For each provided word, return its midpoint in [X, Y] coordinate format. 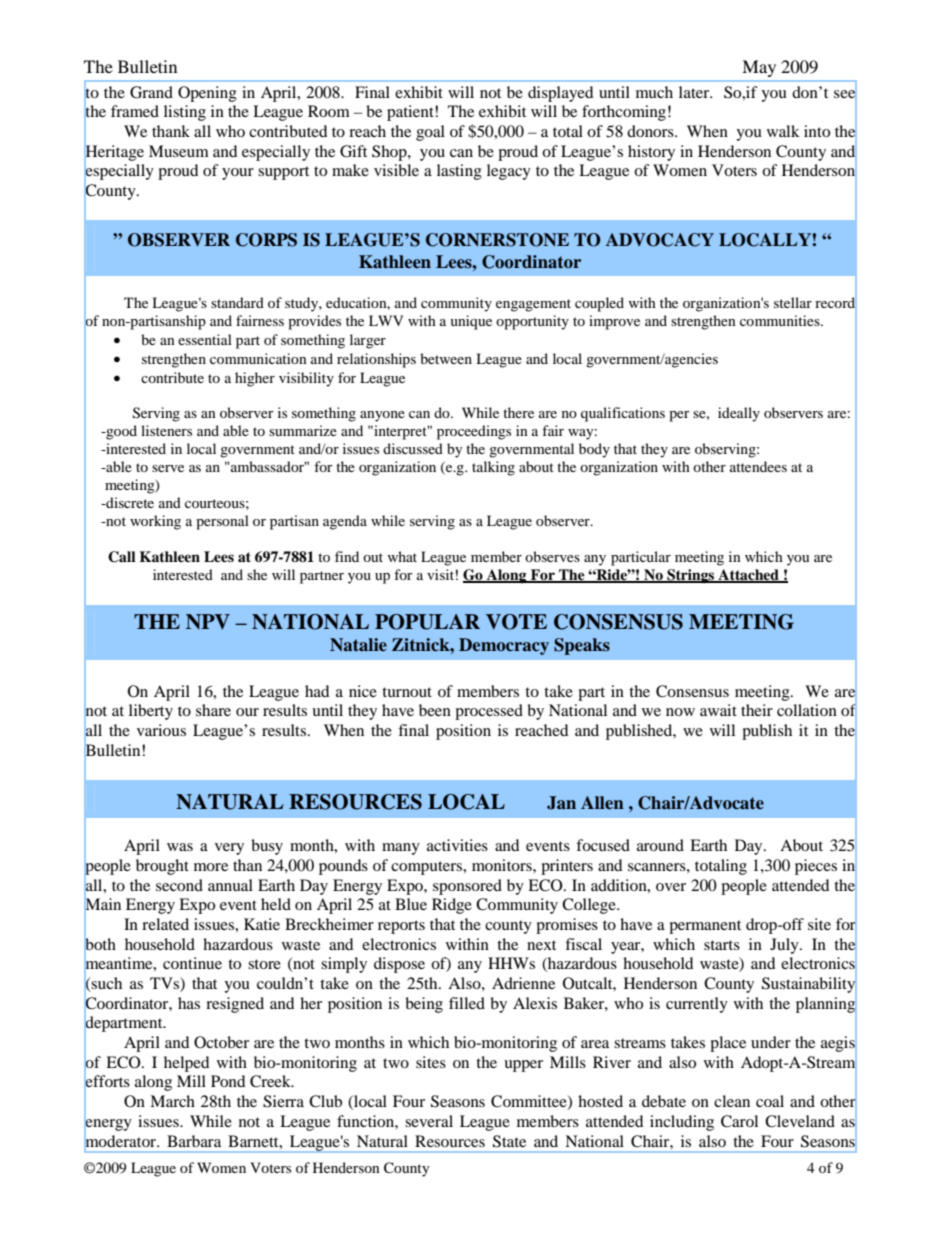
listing [185, 113]
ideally [739, 414]
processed [489, 712]
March [172, 1101]
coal [770, 1101]
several [429, 1121]
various [161, 730]
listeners [166, 430]
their [757, 710]
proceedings [474, 432]
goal [430, 133]
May [759, 68]
